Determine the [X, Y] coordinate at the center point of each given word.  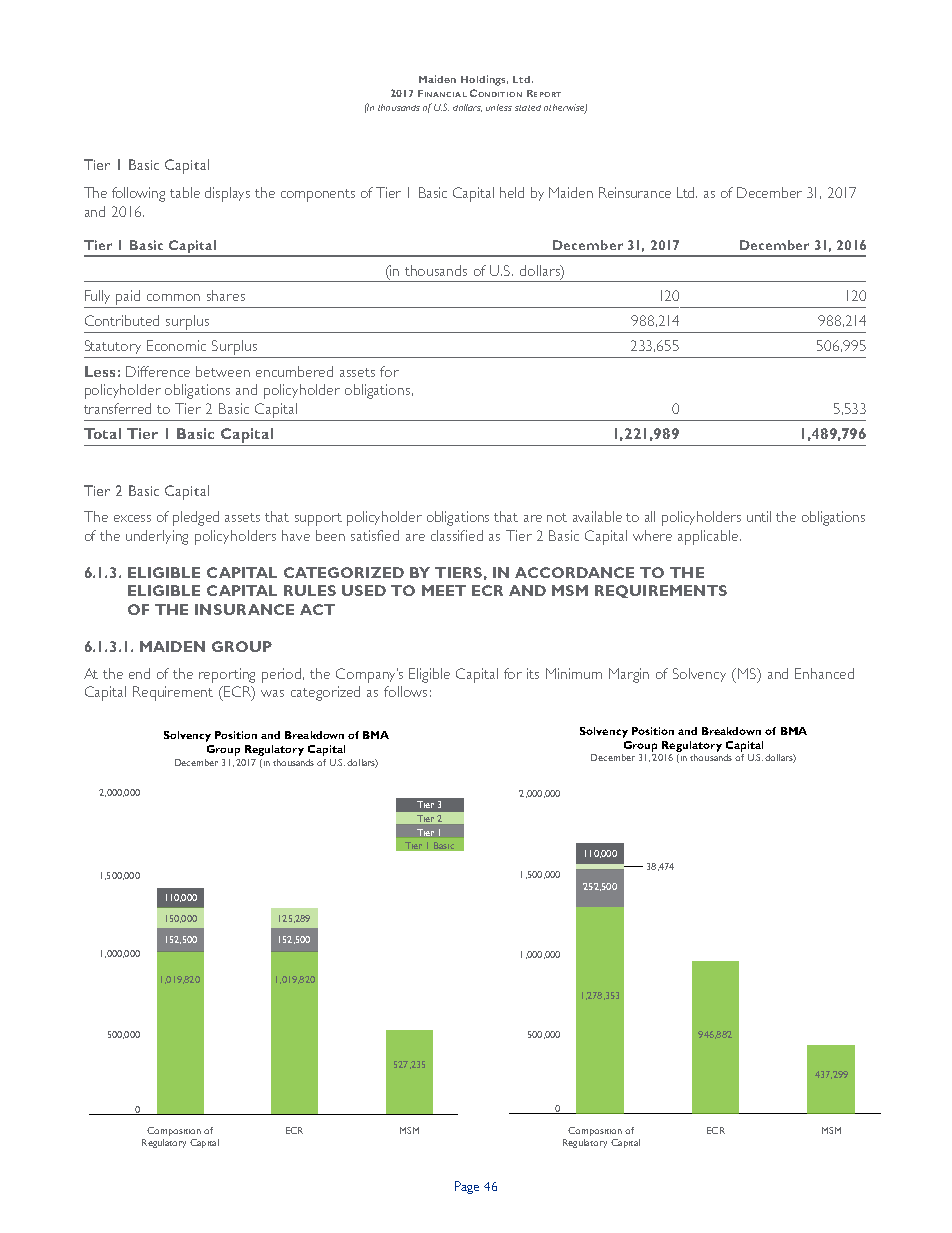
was [272, 693]
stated [528, 108]
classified [457, 535]
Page [467, 1187]
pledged [196, 518]
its [533, 673]
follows [405, 691]
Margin [629, 675]
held [512, 192]
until [759, 516]
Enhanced [824, 673]
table [185, 192]
